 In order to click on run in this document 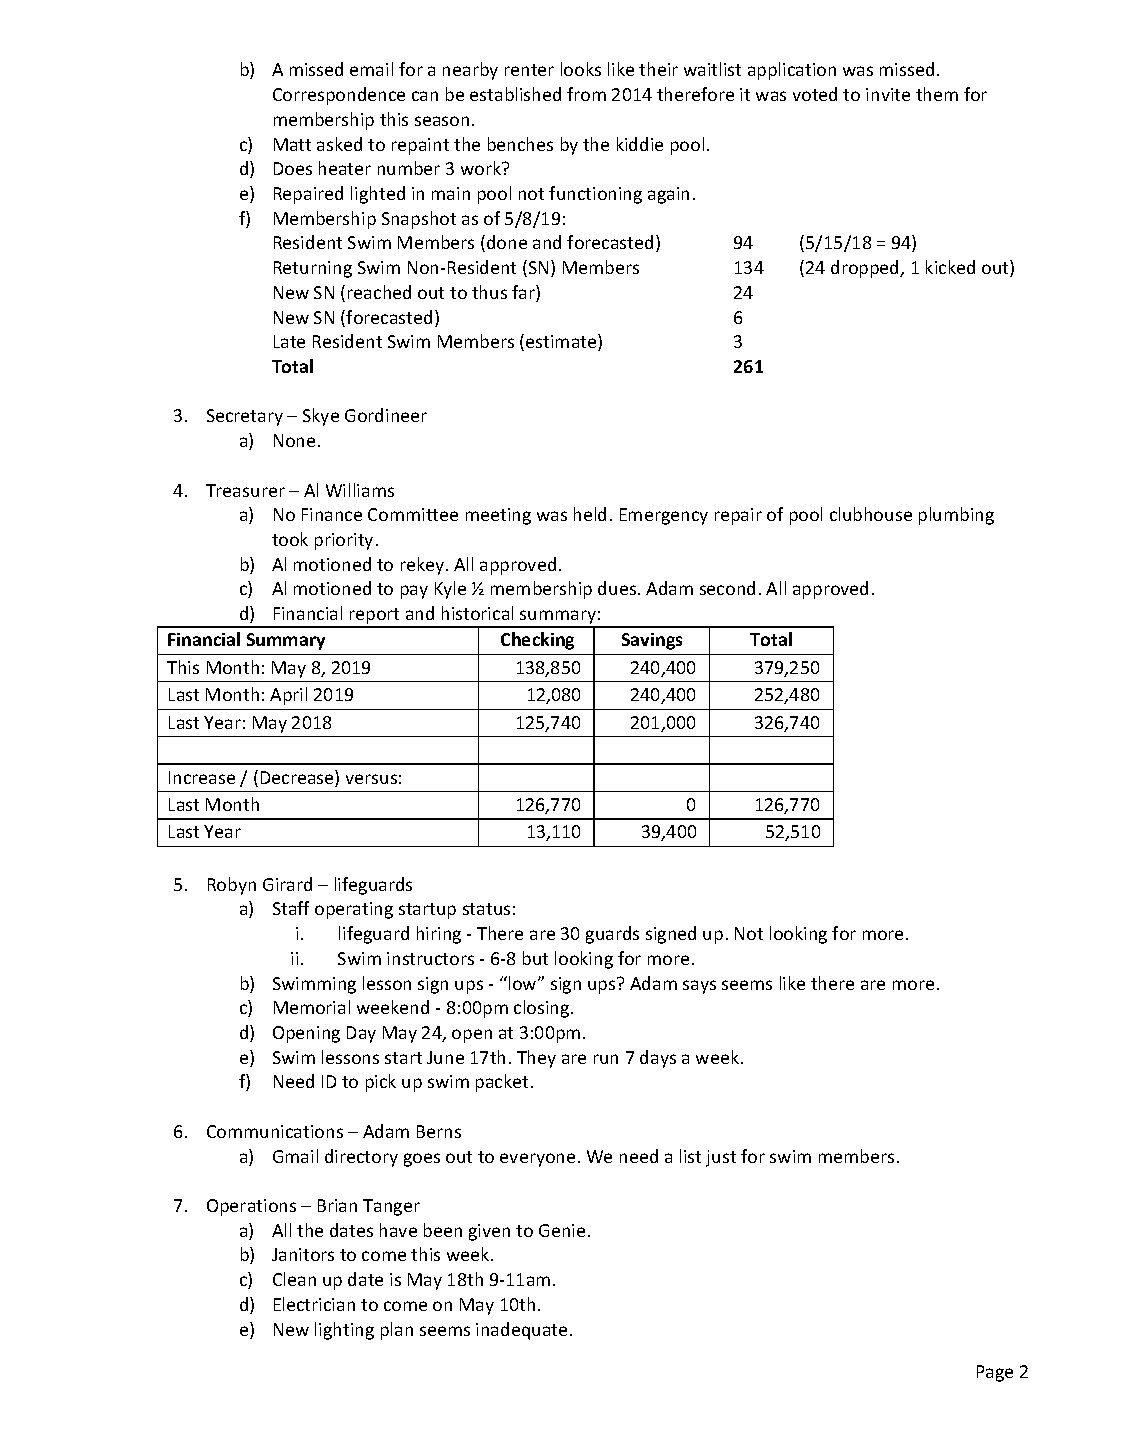, I will do `click(606, 1059)`.
